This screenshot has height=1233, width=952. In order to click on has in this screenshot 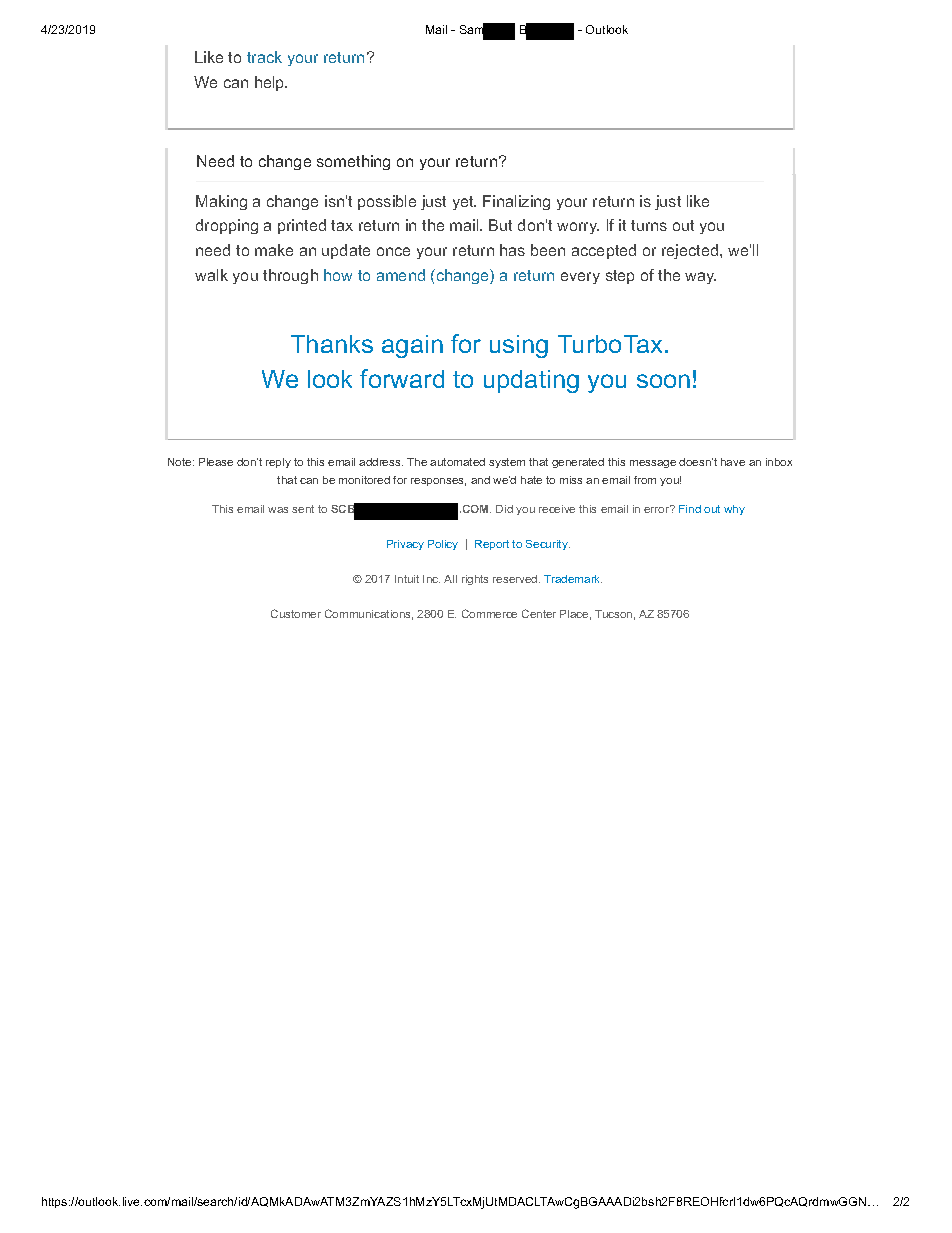, I will do `click(512, 250)`.
